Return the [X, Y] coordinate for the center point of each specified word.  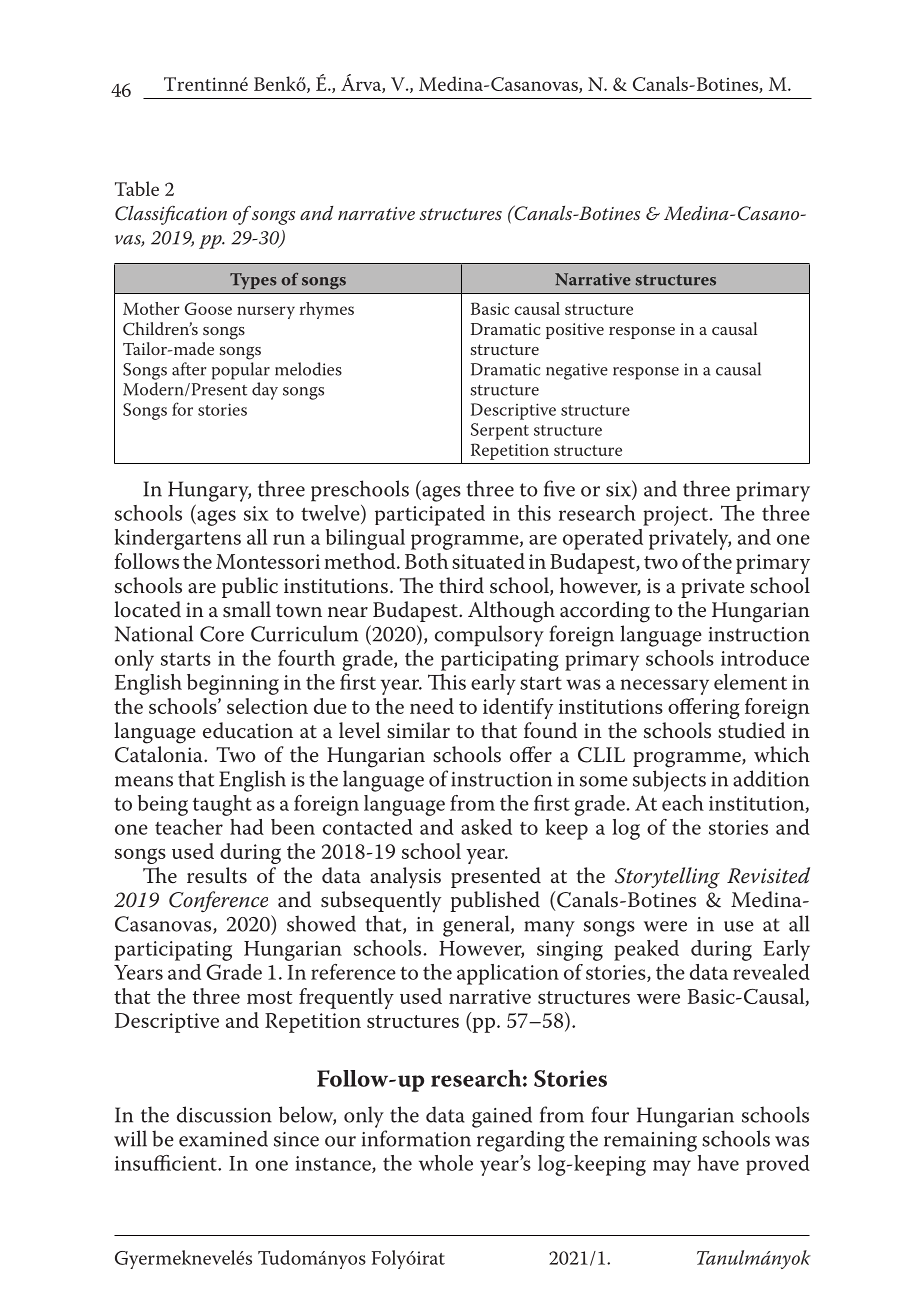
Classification [171, 215]
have [718, 1163]
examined [223, 1138]
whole [446, 1163]
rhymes [327, 310]
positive [575, 331]
